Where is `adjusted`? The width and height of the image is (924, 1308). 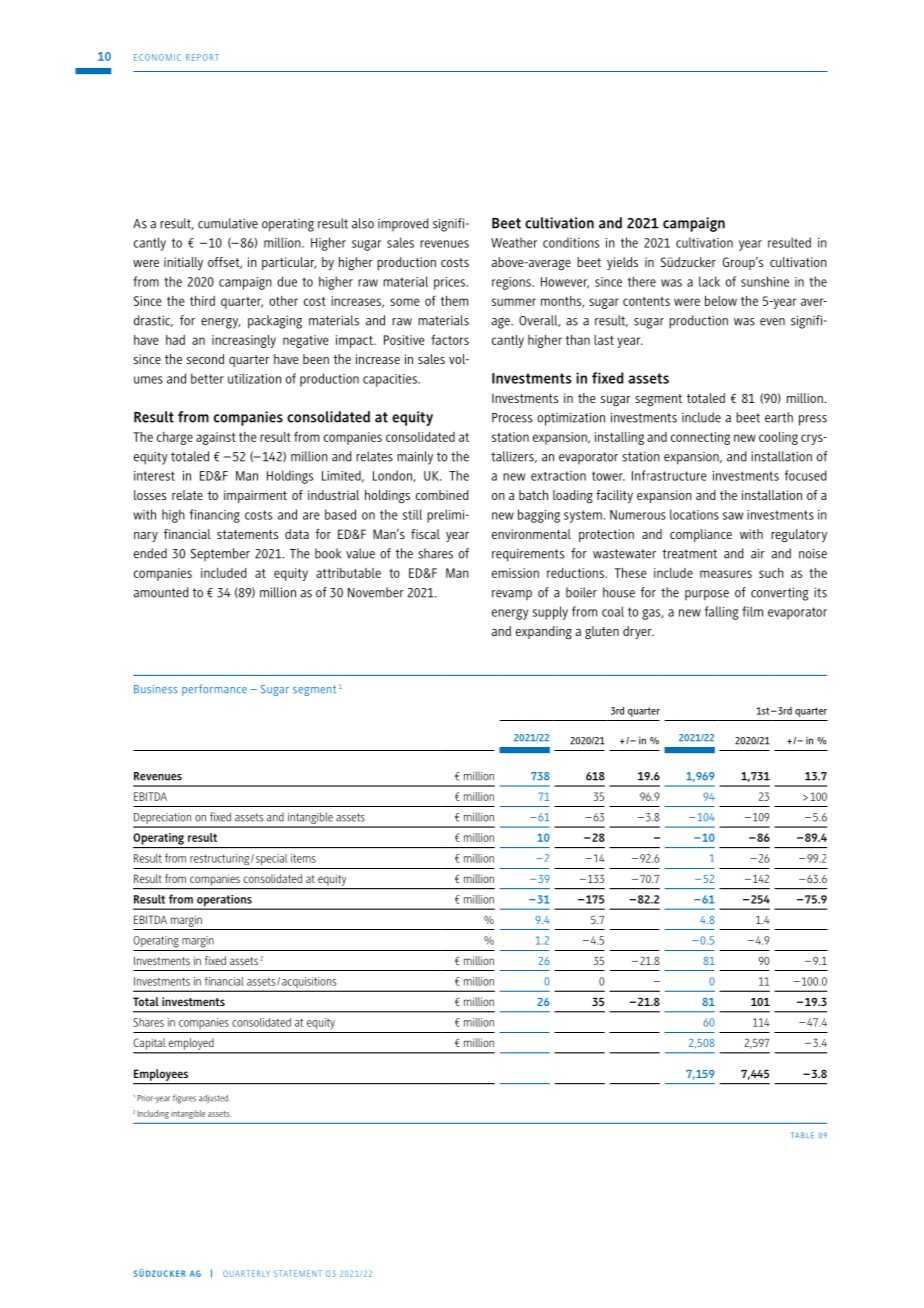
adjusted is located at coordinates (214, 1099).
